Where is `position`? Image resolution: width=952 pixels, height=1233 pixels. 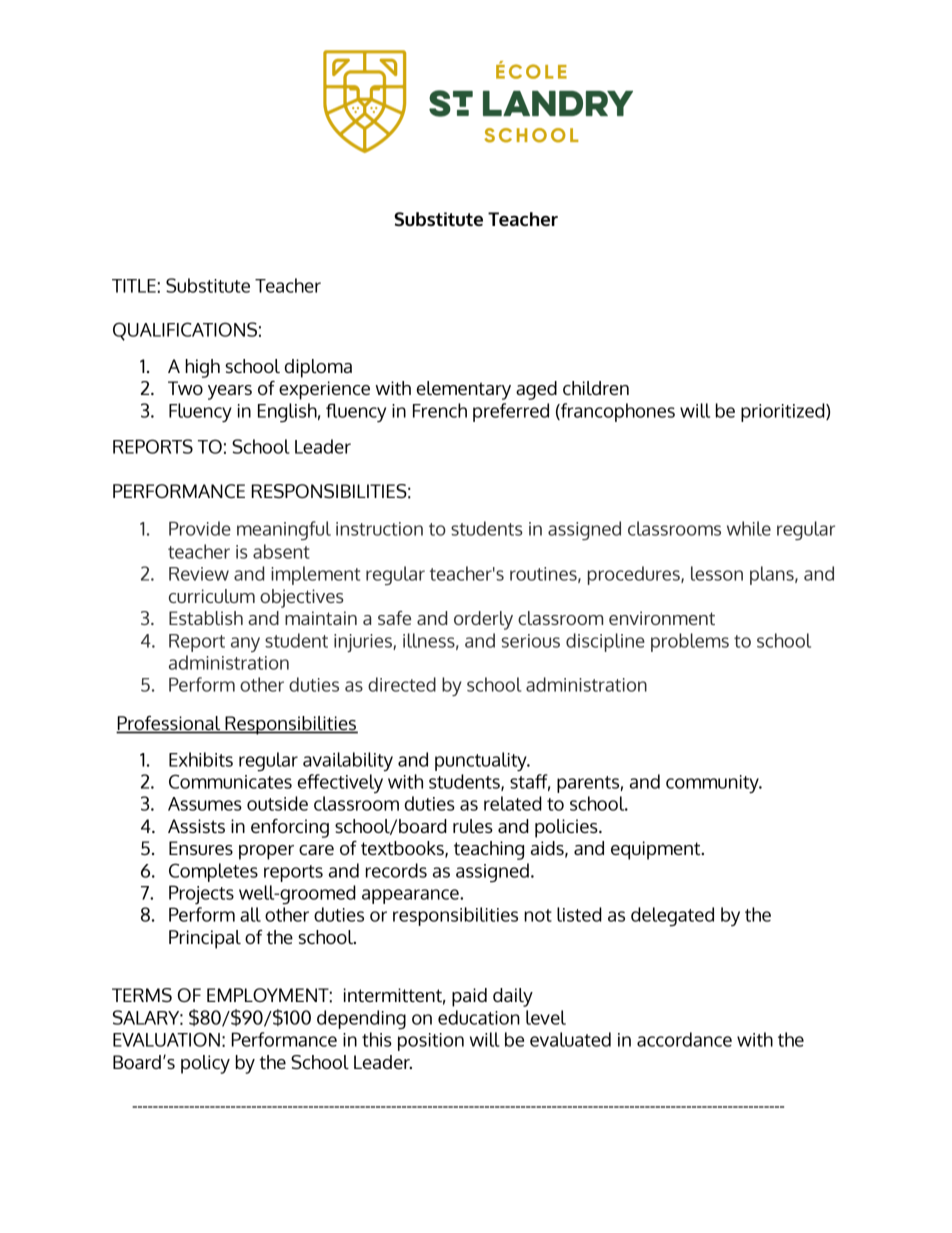 position is located at coordinates (431, 1042).
